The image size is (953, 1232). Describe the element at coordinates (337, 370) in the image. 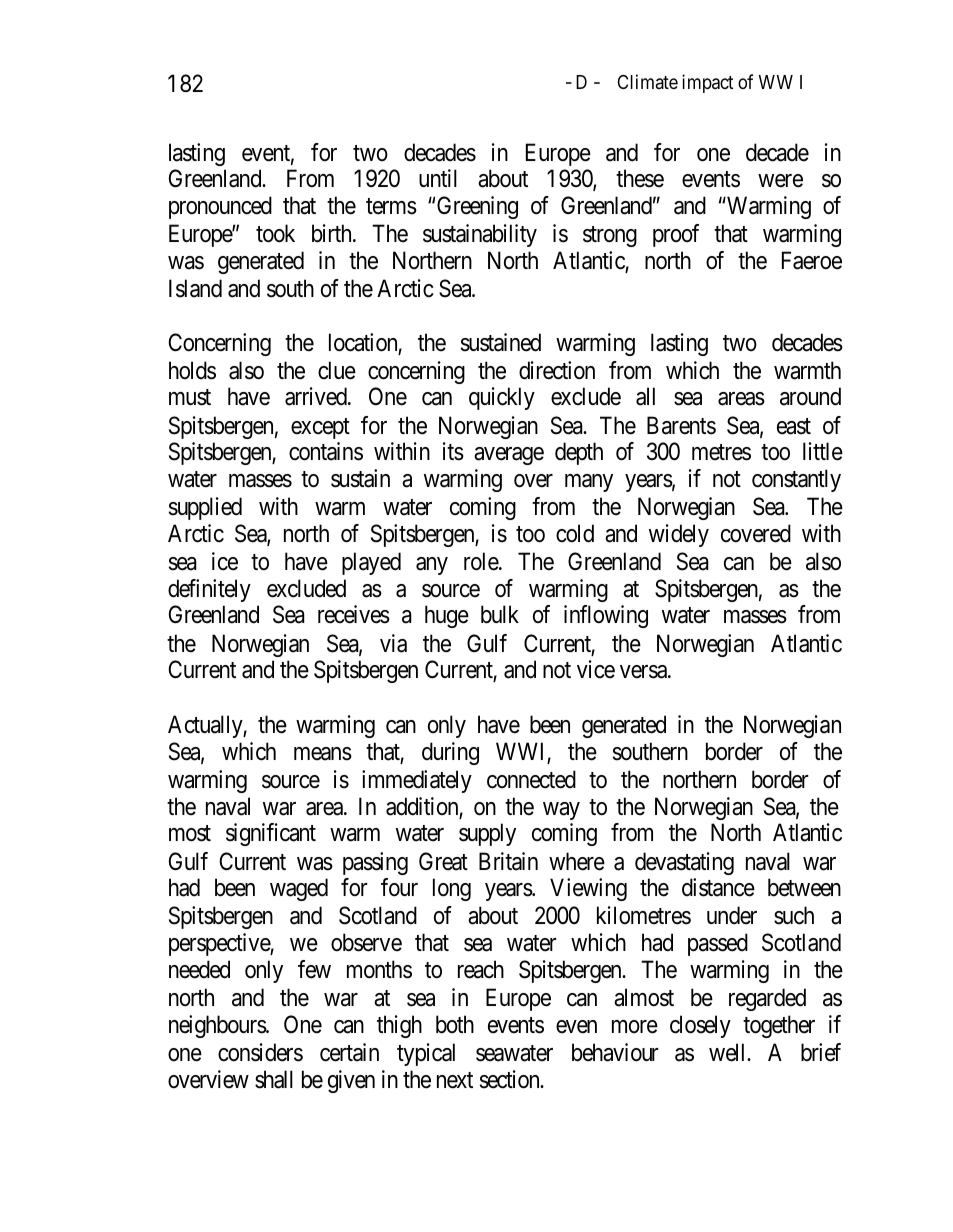

I see `clue` at that location.
